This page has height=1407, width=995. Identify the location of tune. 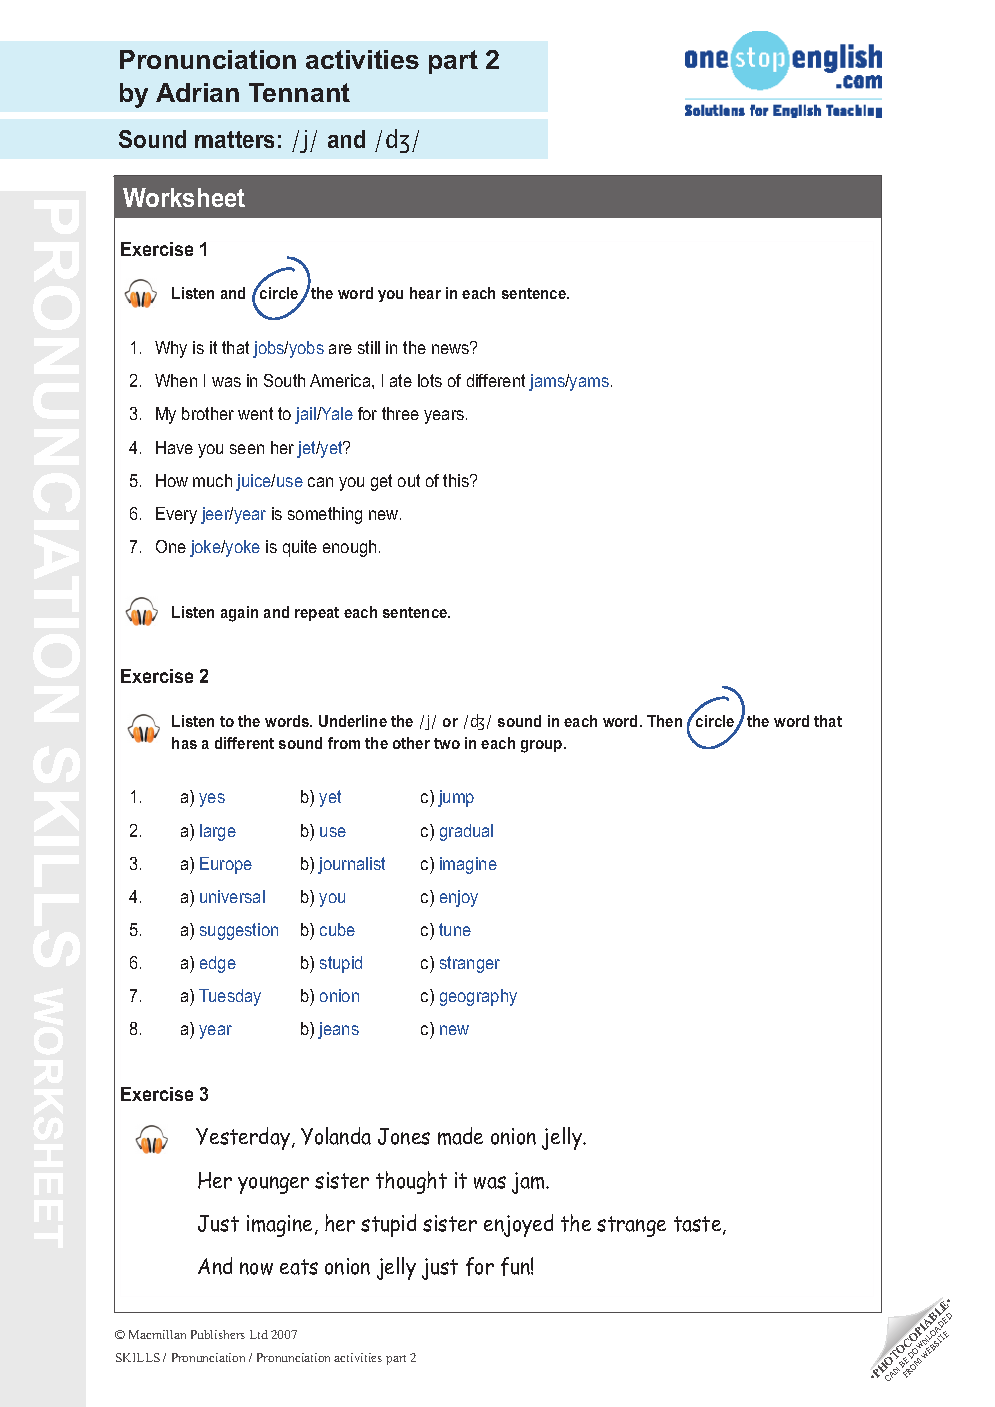
(455, 929).
